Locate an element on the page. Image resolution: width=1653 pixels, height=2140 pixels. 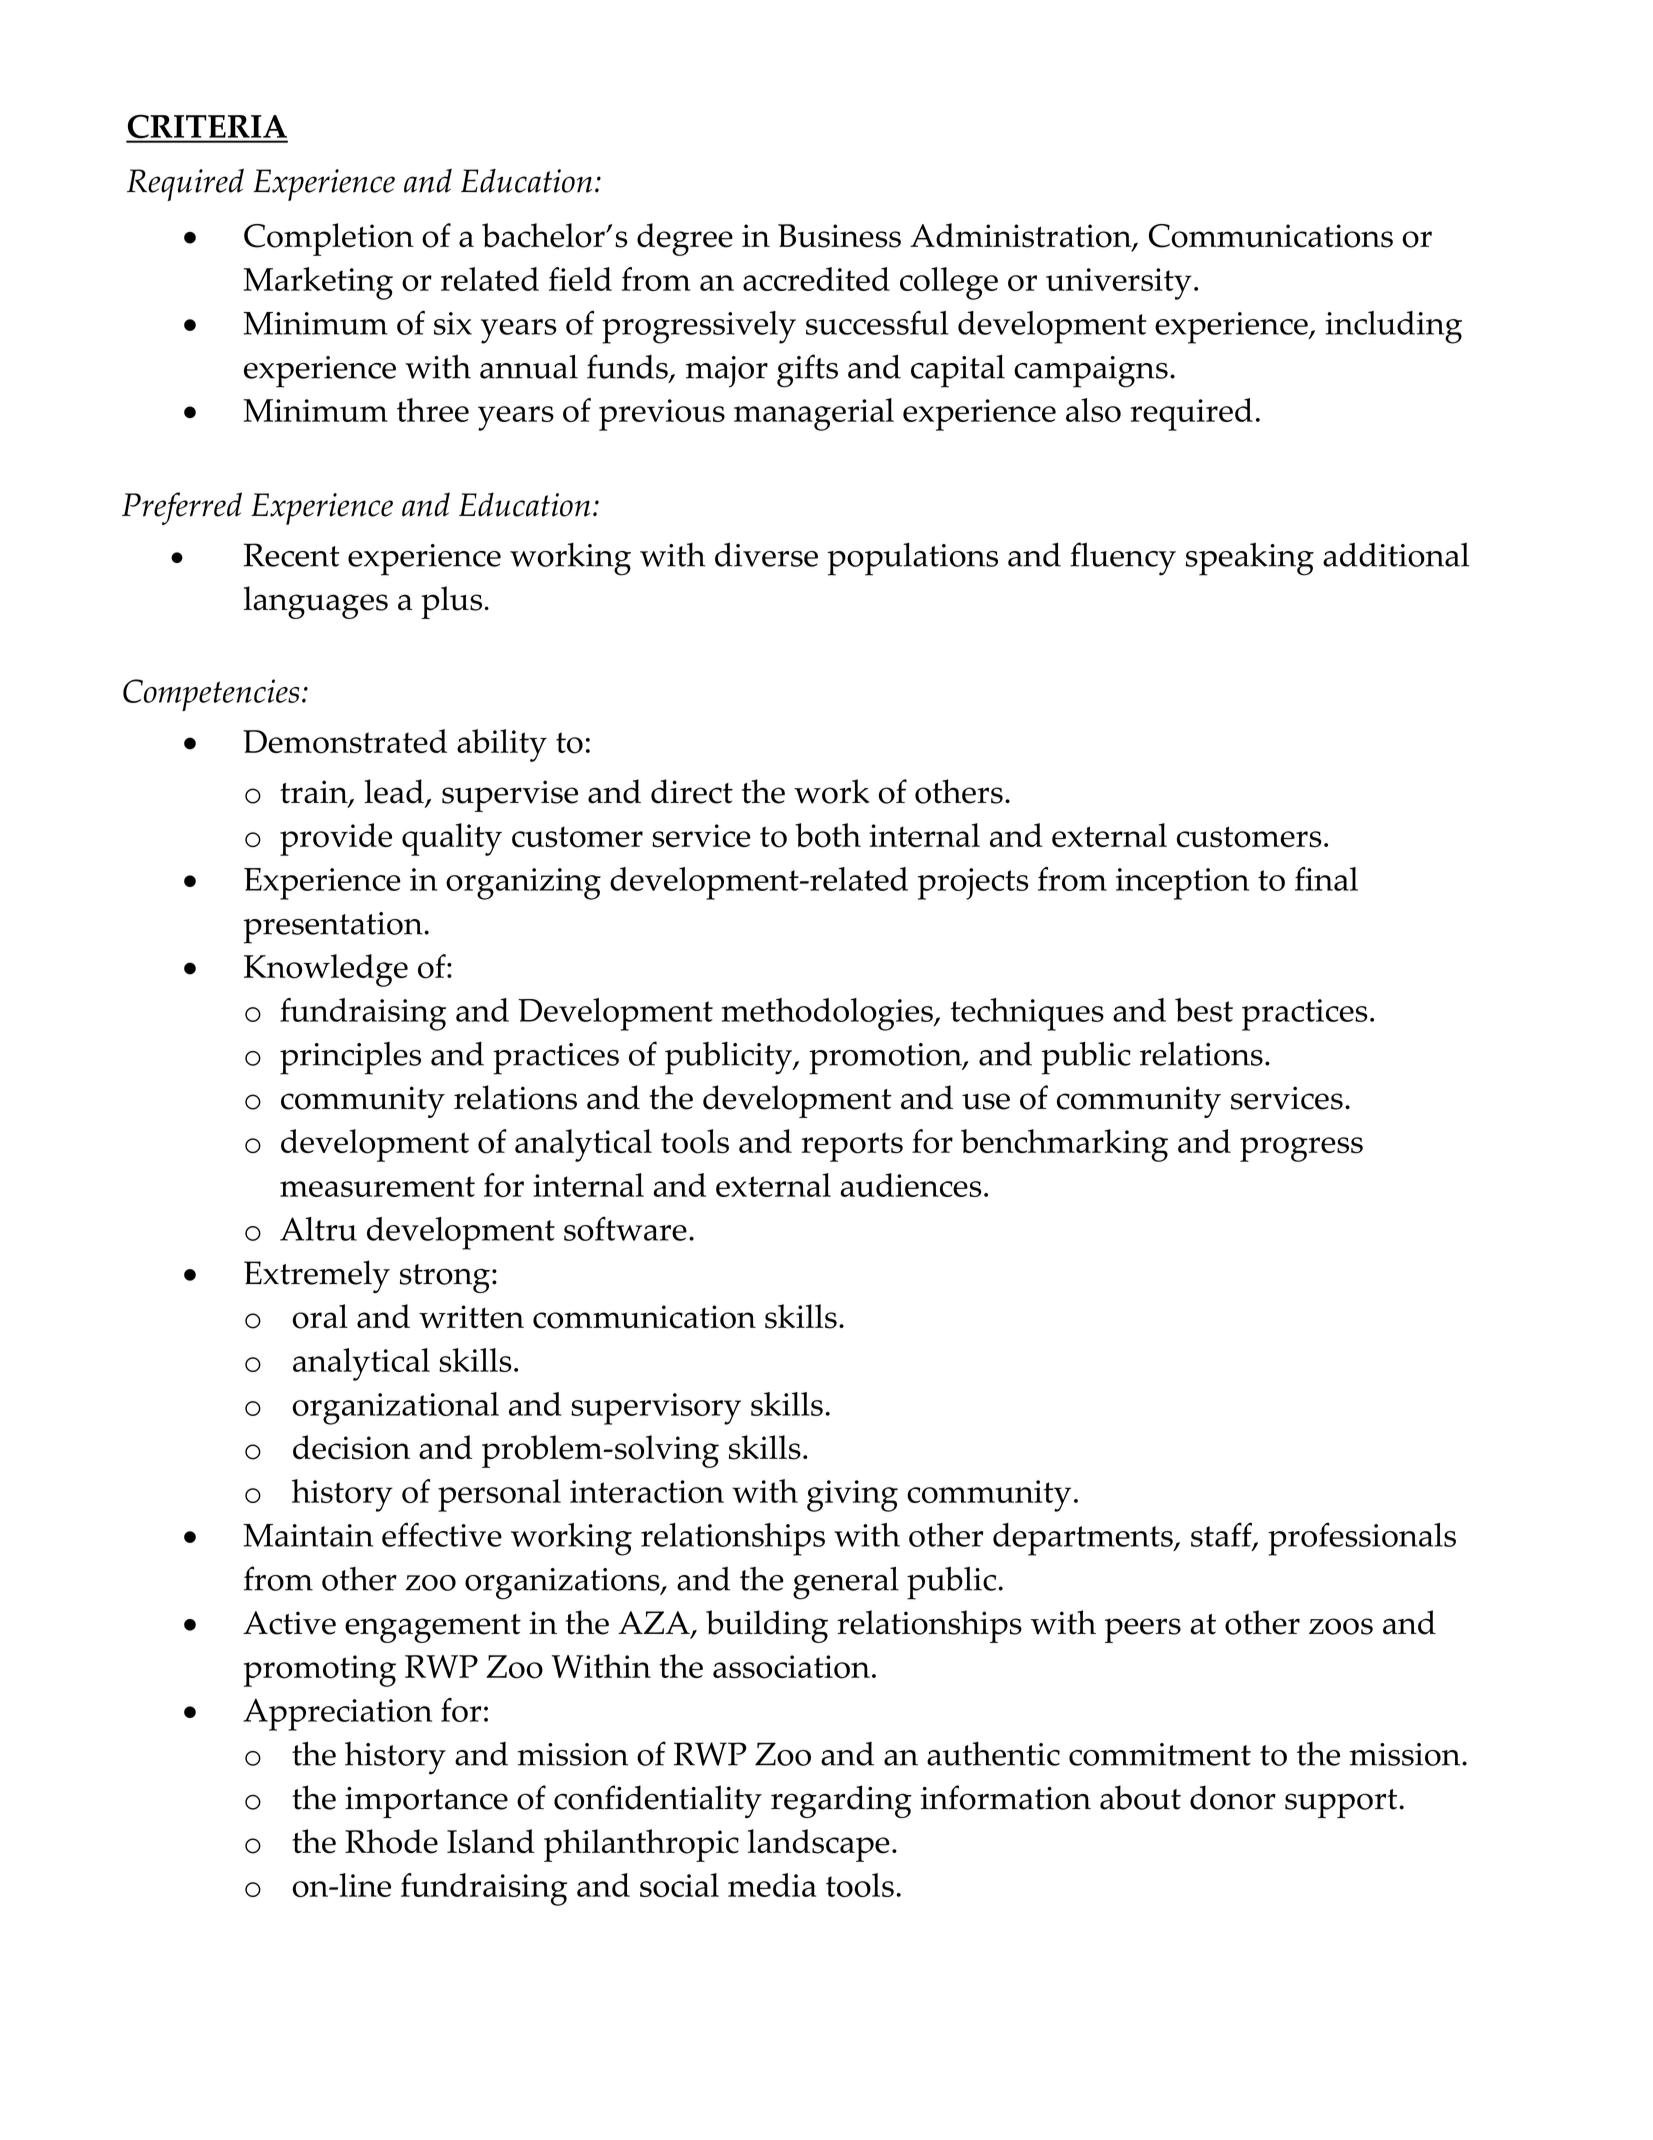
Marketing is located at coordinates (318, 283).
